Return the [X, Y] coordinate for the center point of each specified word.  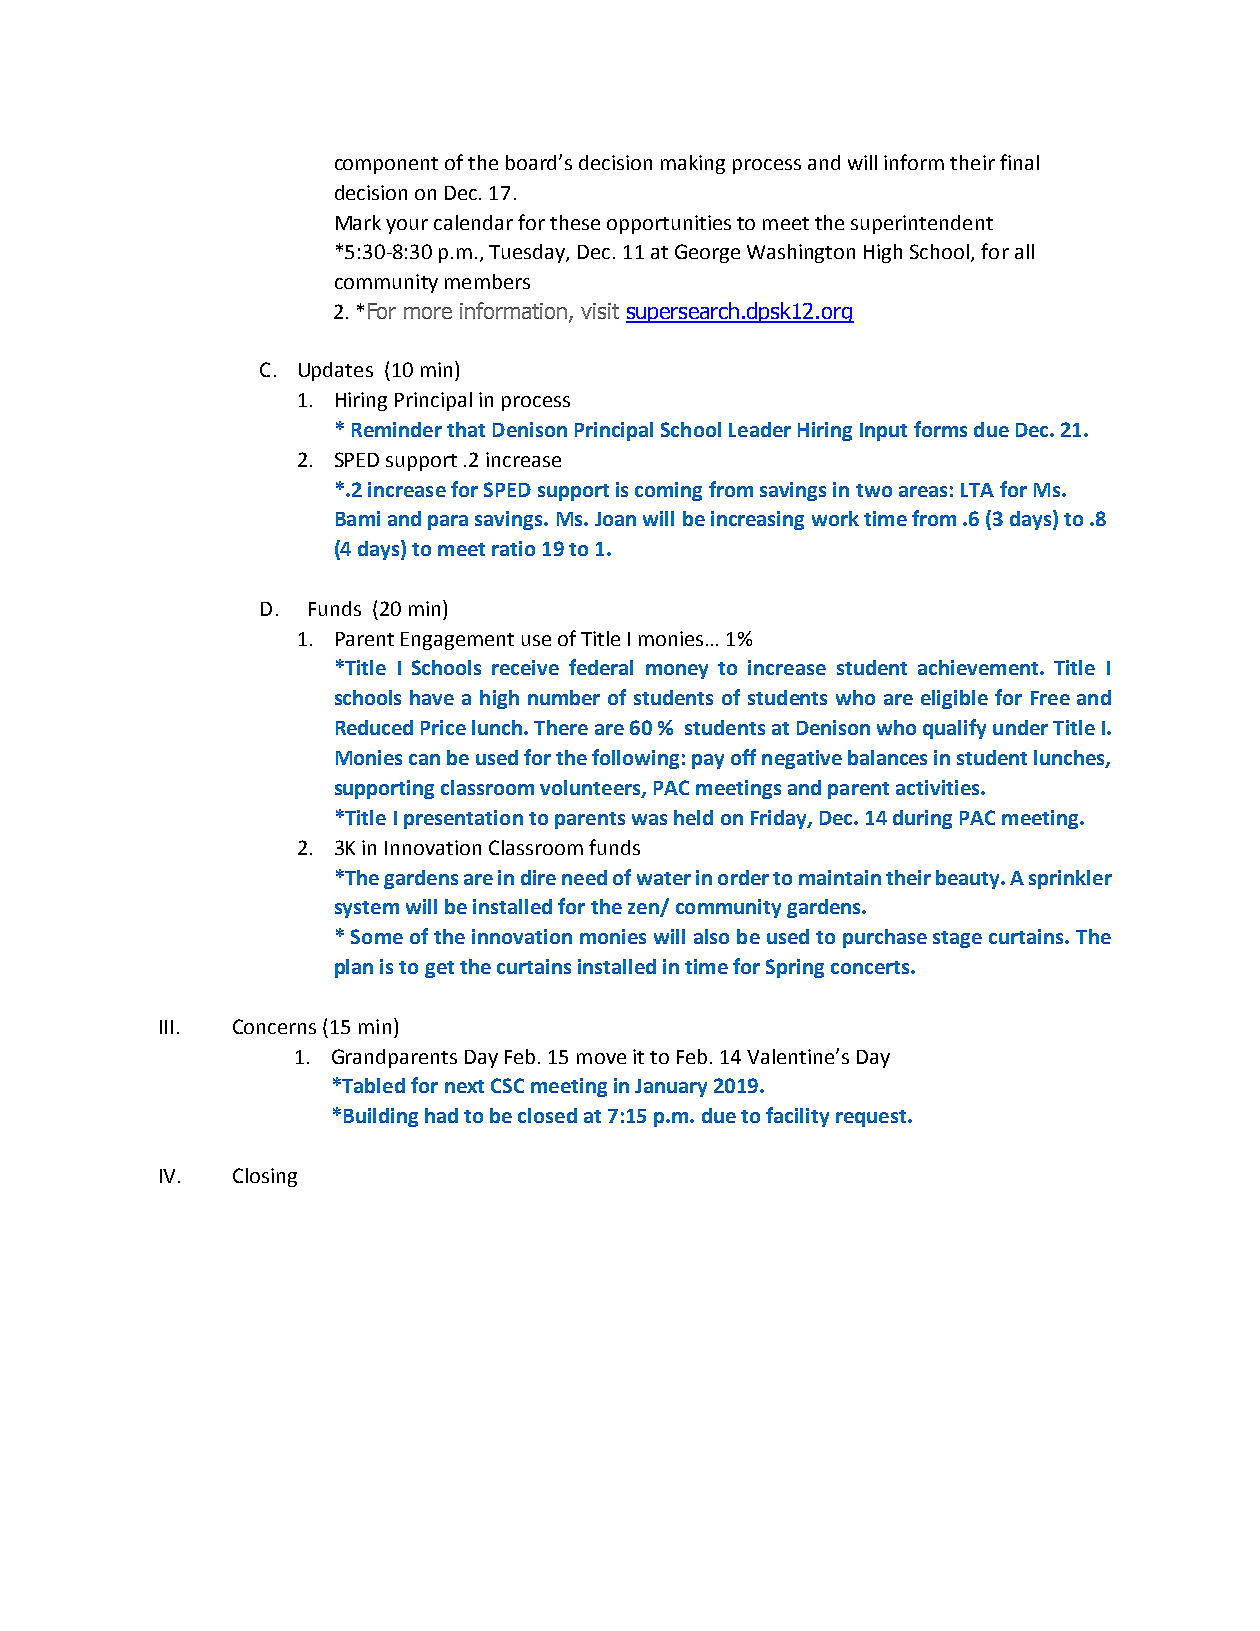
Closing [265, 1177]
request [871, 1118]
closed [547, 1115]
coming [668, 491]
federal [601, 667]
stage [957, 939]
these [575, 222]
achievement [979, 667]
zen [644, 910]
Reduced [374, 727]
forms [940, 429]
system [367, 909]
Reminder [397, 429]
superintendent [922, 224]
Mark [358, 222]
